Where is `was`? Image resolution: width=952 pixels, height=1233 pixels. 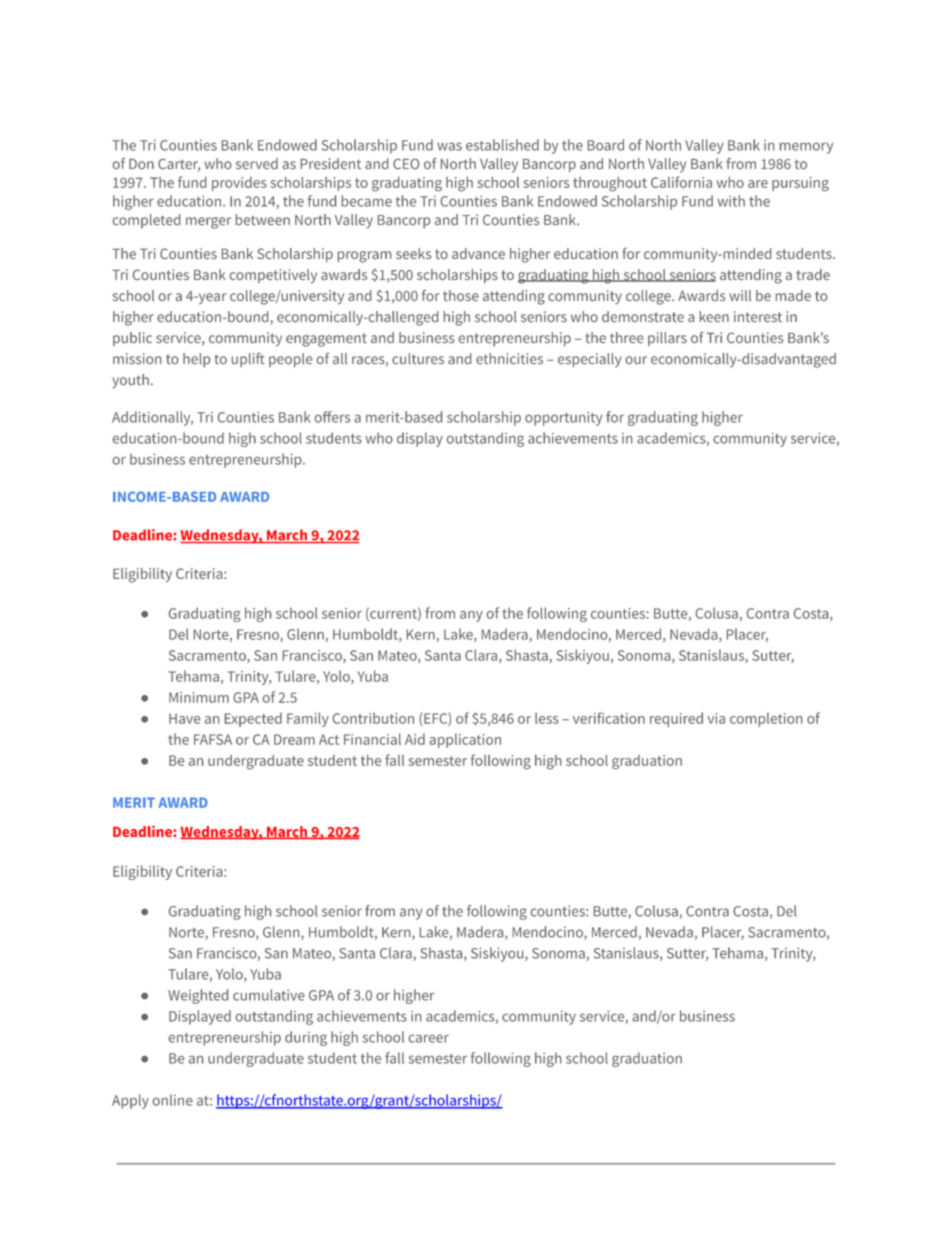 was is located at coordinates (449, 146).
